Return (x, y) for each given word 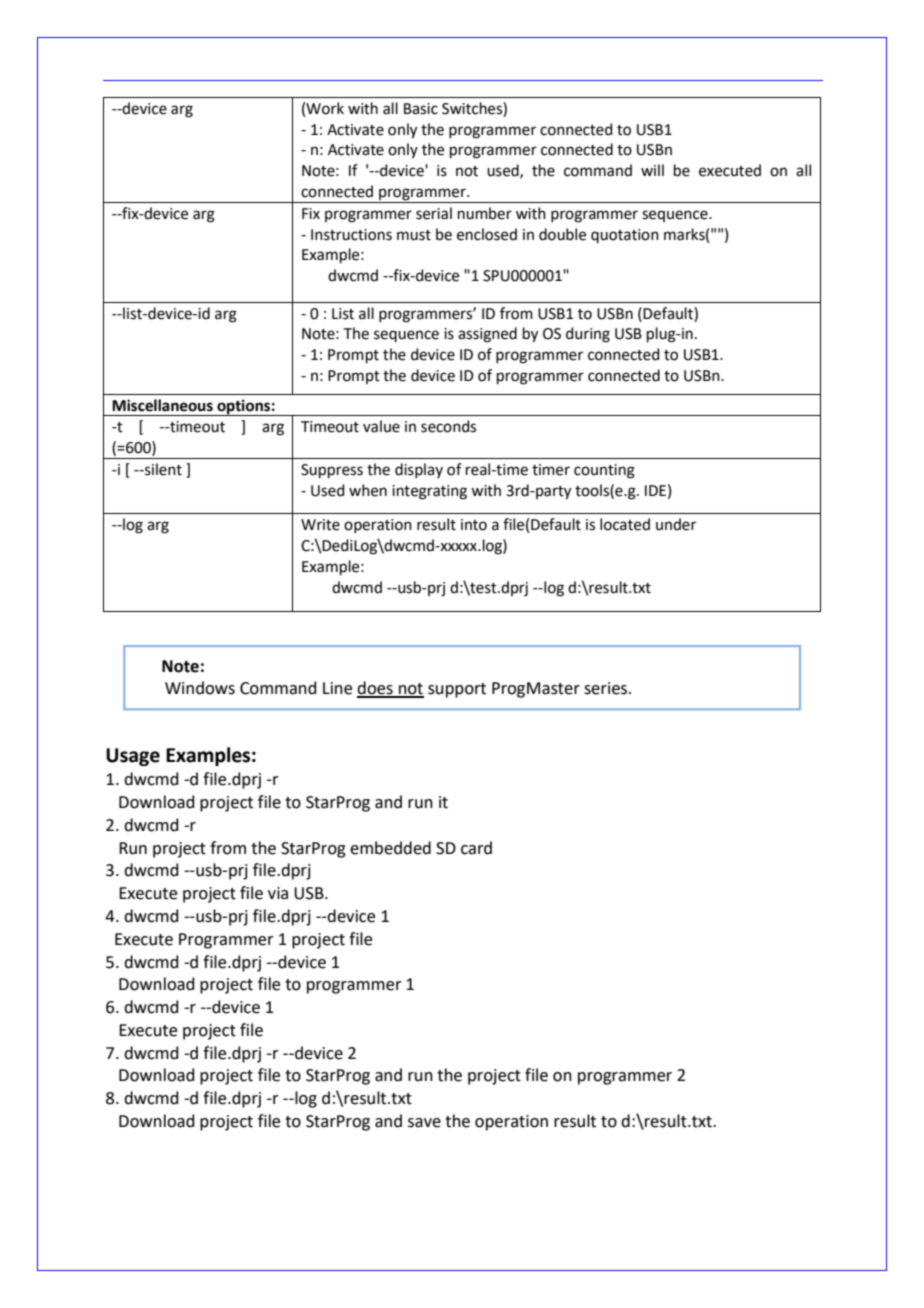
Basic (421, 109)
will (652, 170)
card (476, 848)
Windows (200, 688)
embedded (390, 848)
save (424, 1123)
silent (162, 469)
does (376, 689)
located (625, 524)
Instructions (351, 235)
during (588, 335)
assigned (487, 335)
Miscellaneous (162, 405)
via (278, 893)
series (607, 688)
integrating (429, 492)
